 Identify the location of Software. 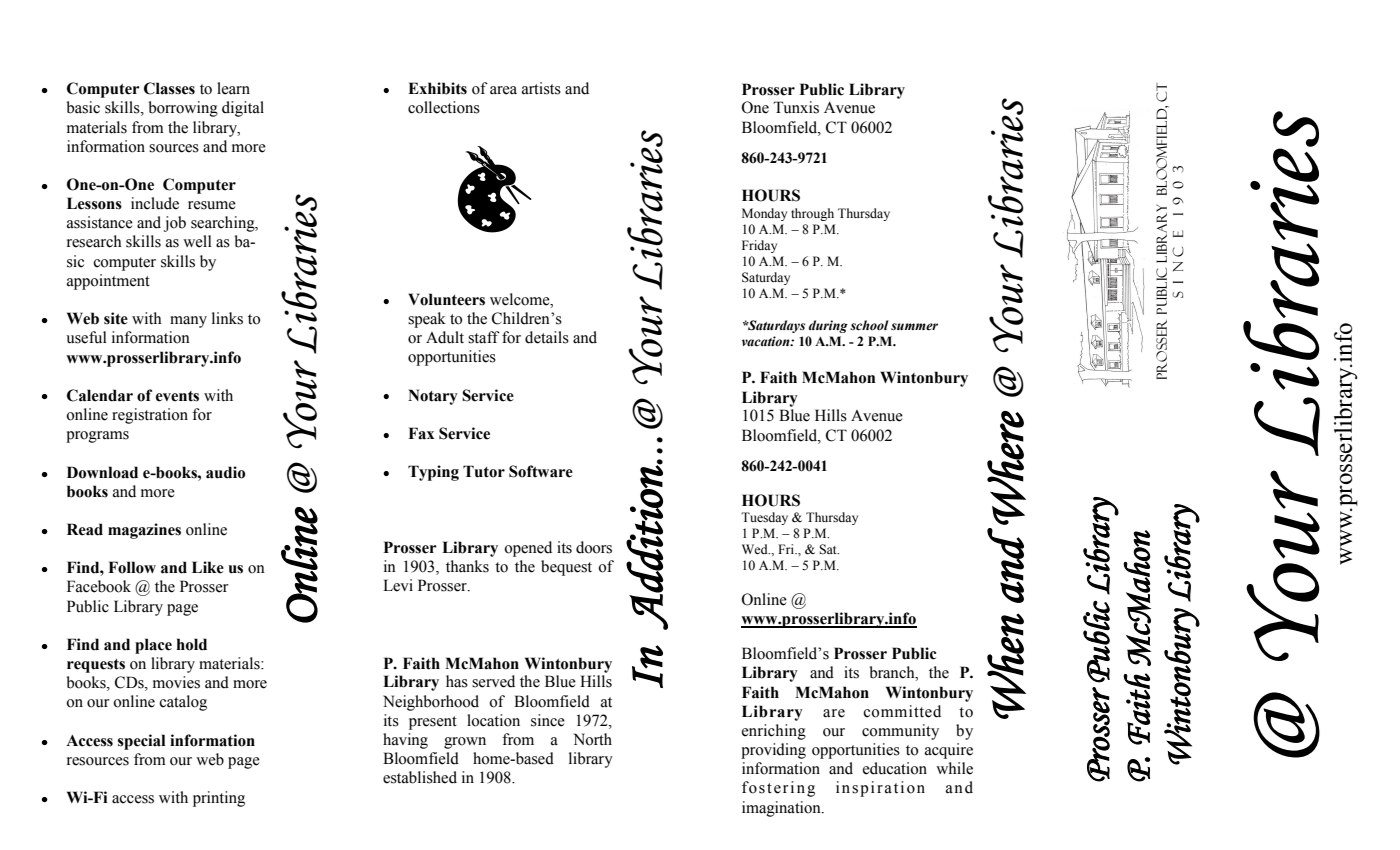
(541, 471).
